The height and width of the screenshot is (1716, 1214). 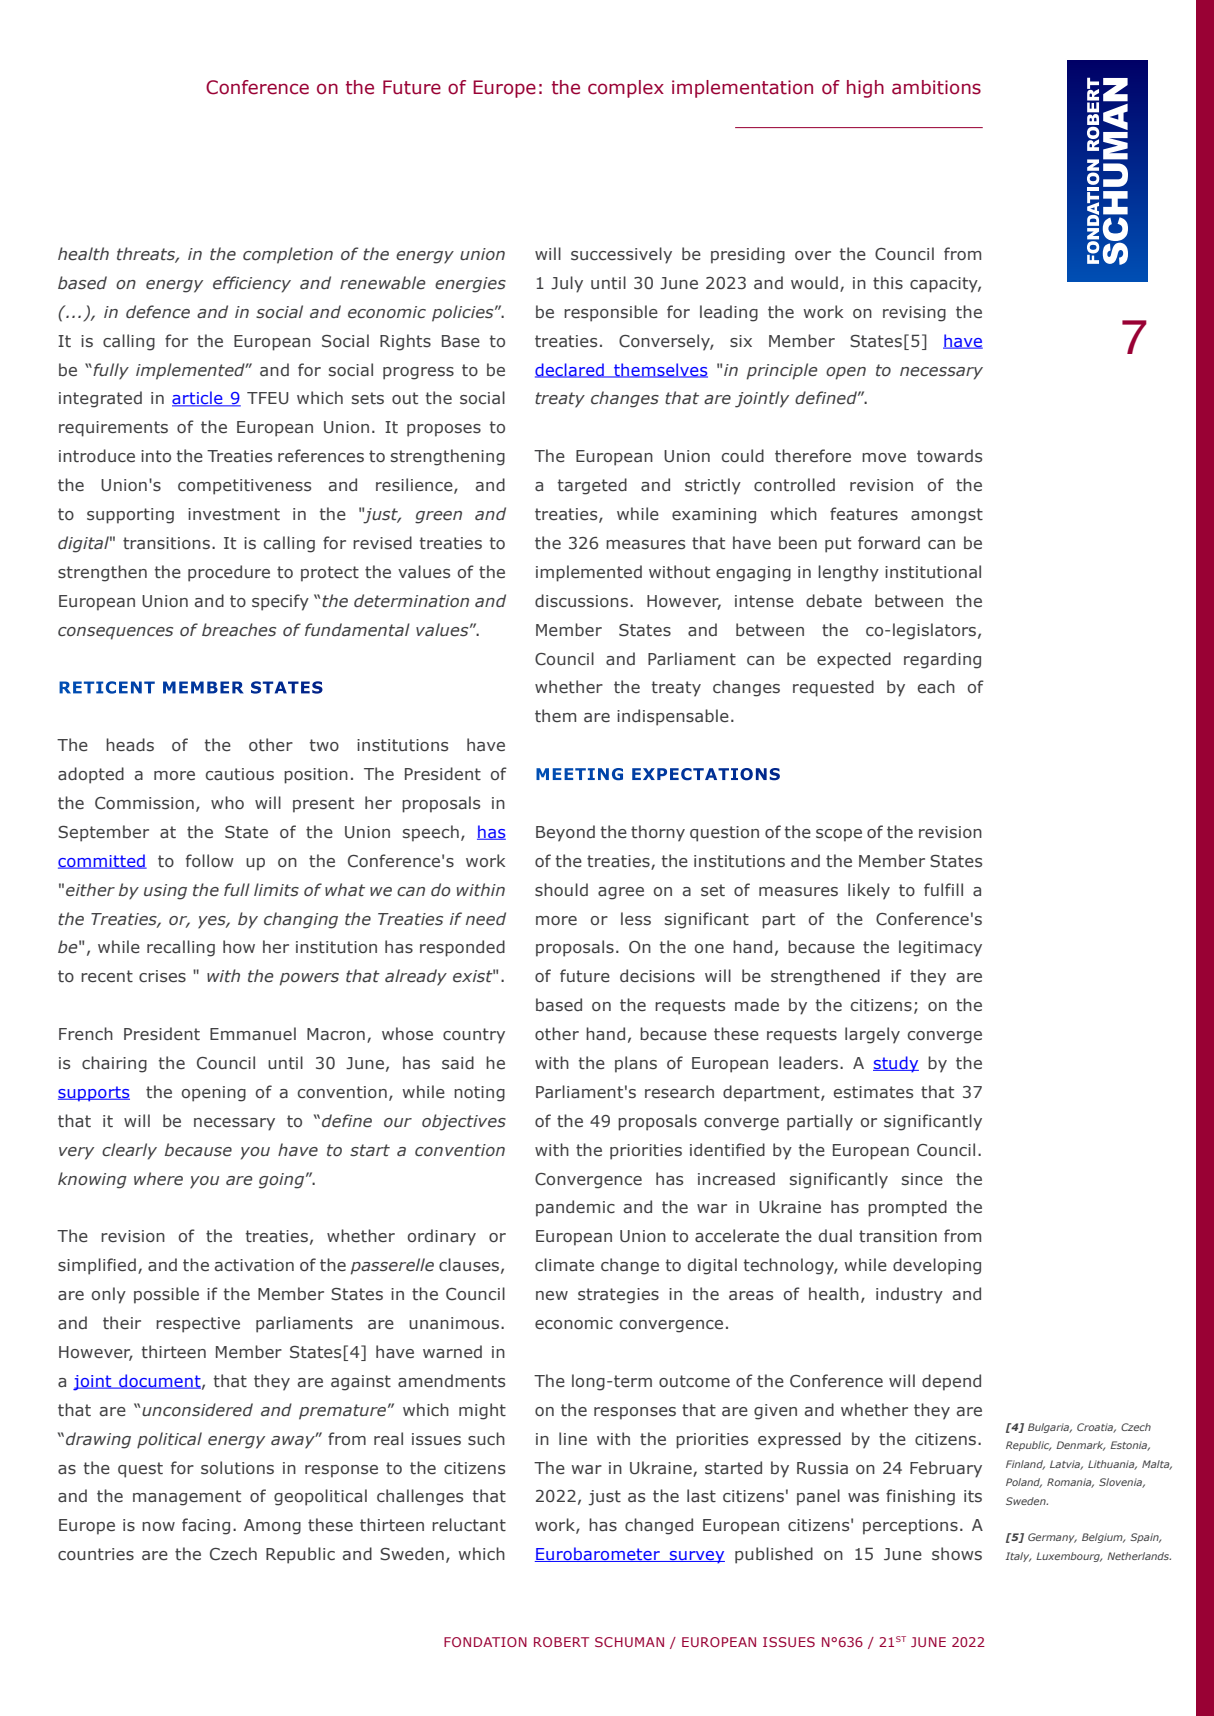 I want to click on completion, so click(x=288, y=255).
